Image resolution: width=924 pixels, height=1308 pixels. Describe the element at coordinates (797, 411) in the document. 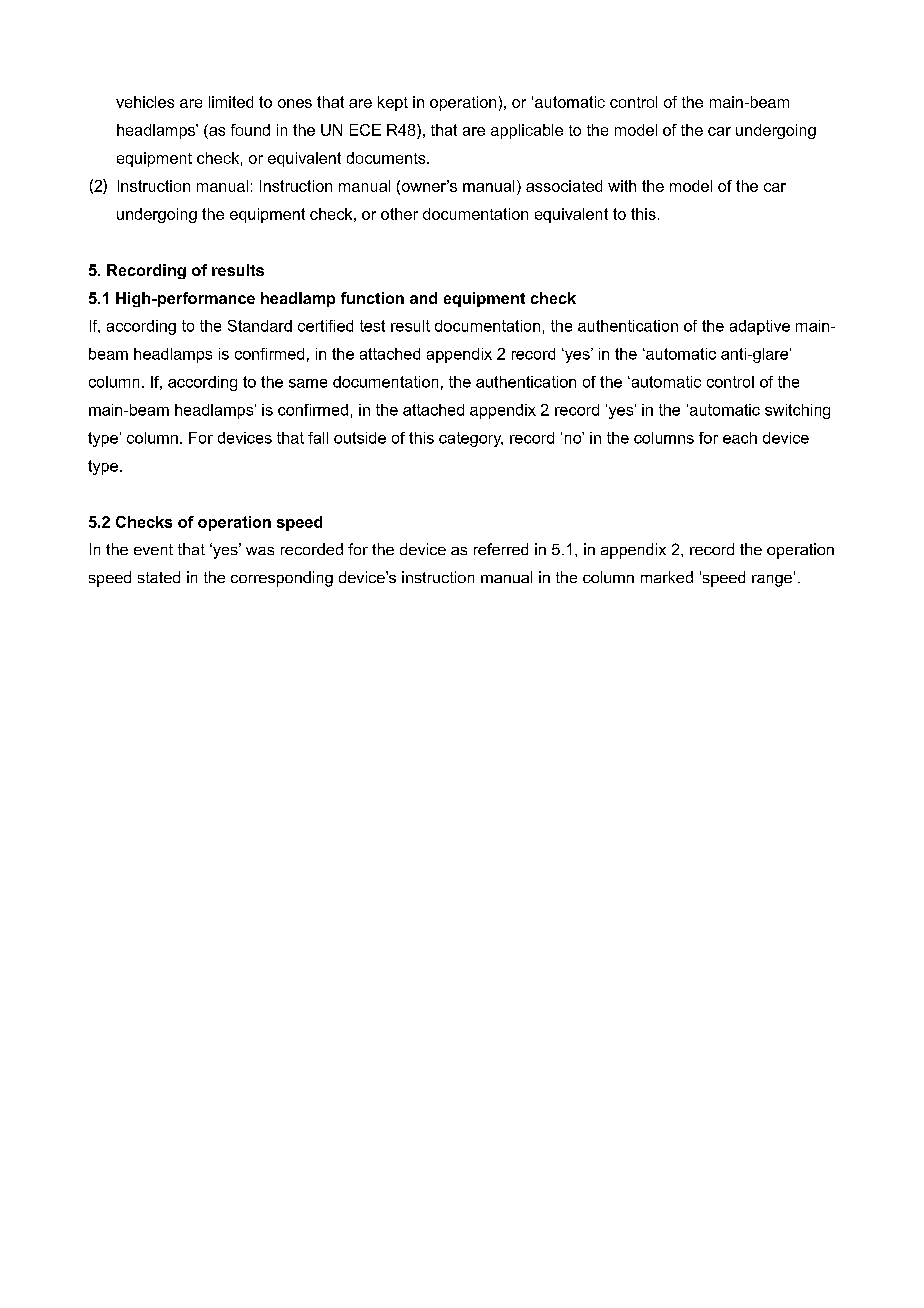

I see `switching` at that location.
